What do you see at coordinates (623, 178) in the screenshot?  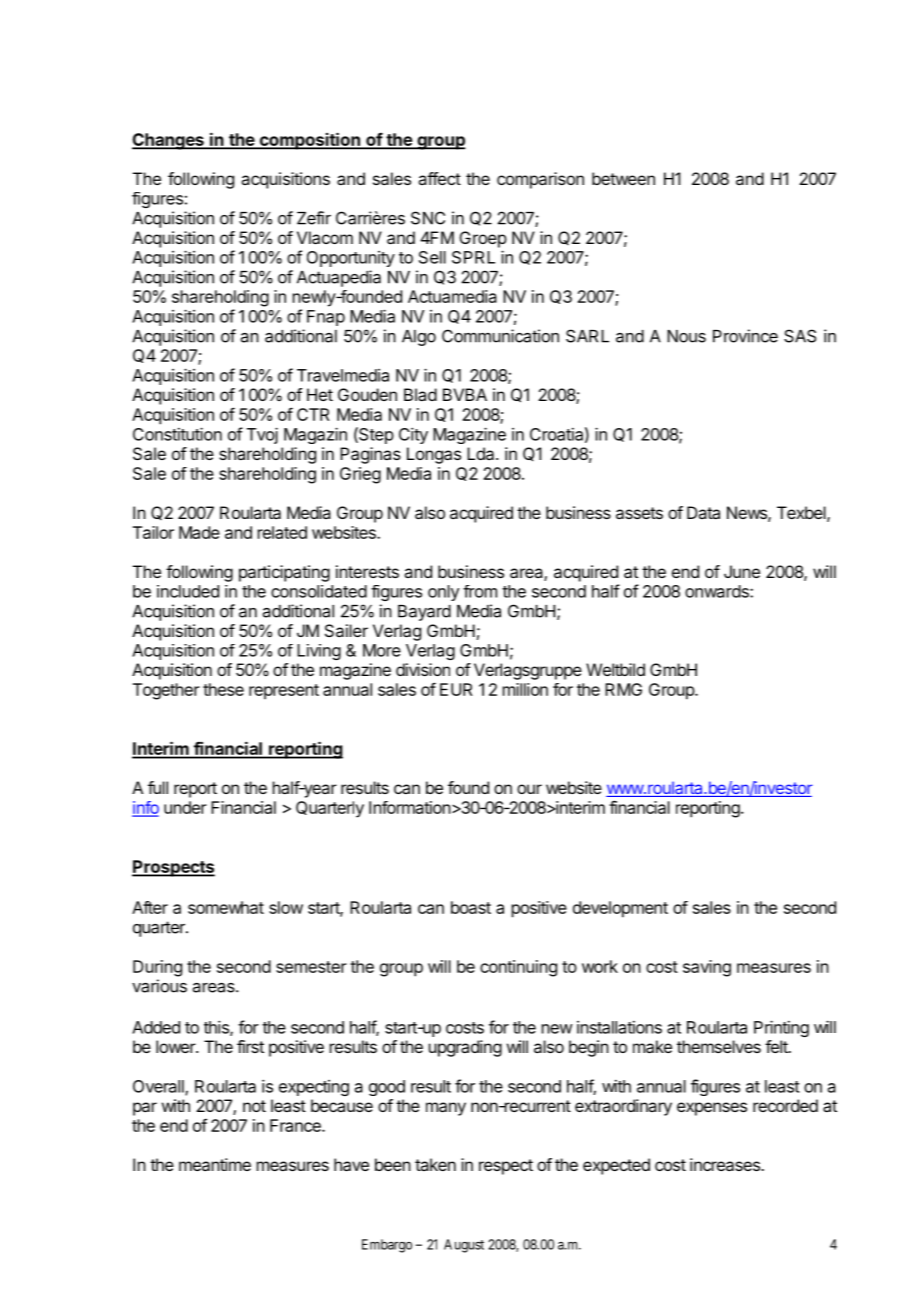 I see `between` at bounding box center [623, 178].
